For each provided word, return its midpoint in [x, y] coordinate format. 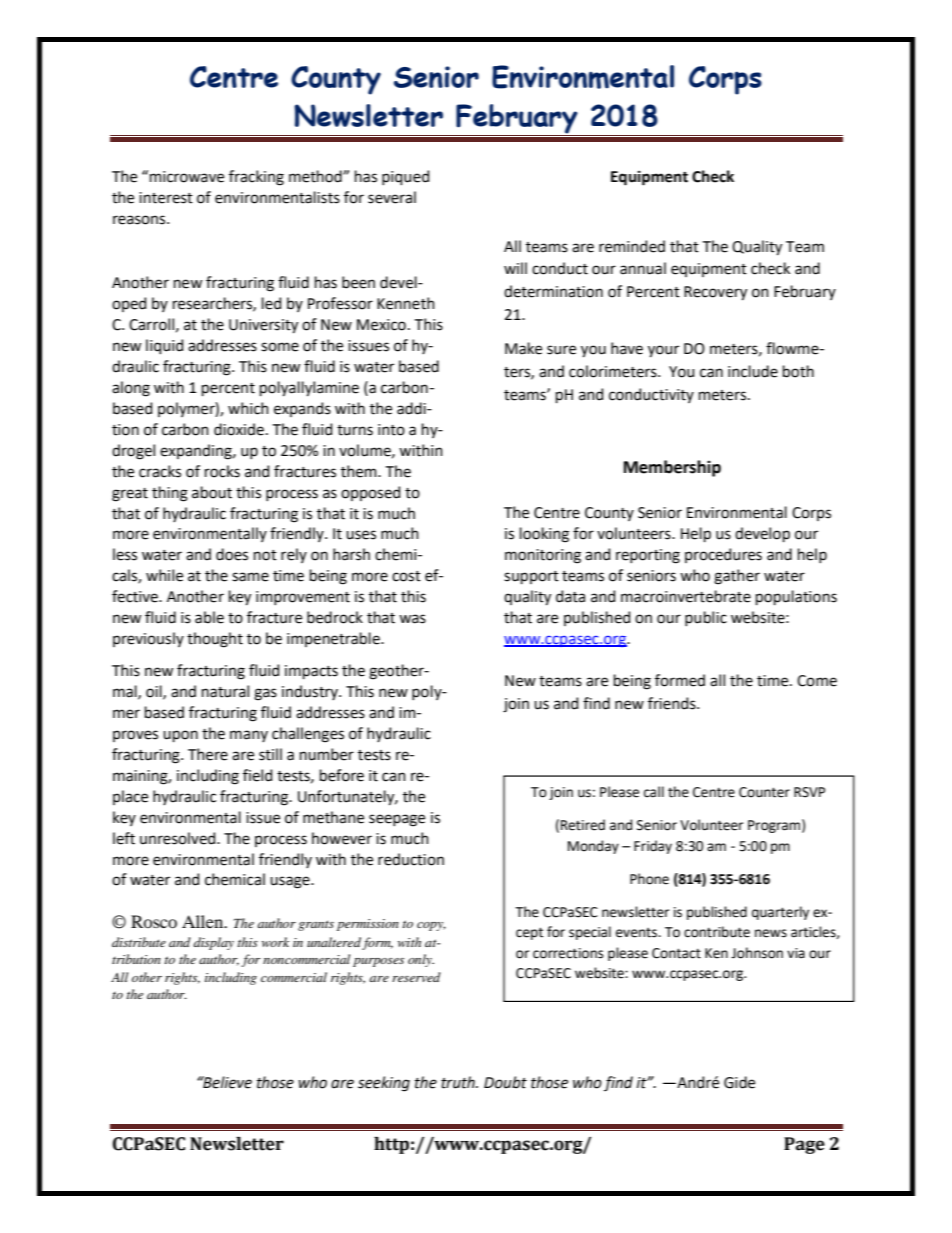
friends [673, 703]
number [327, 754]
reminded [632, 246]
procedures [723, 555]
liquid [164, 346]
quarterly [780, 913]
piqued [405, 177]
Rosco [154, 921]
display [213, 943]
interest [166, 198]
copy [431, 926]
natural [225, 691]
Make [523, 348]
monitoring [543, 556]
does [232, 554]
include [753, 371]
